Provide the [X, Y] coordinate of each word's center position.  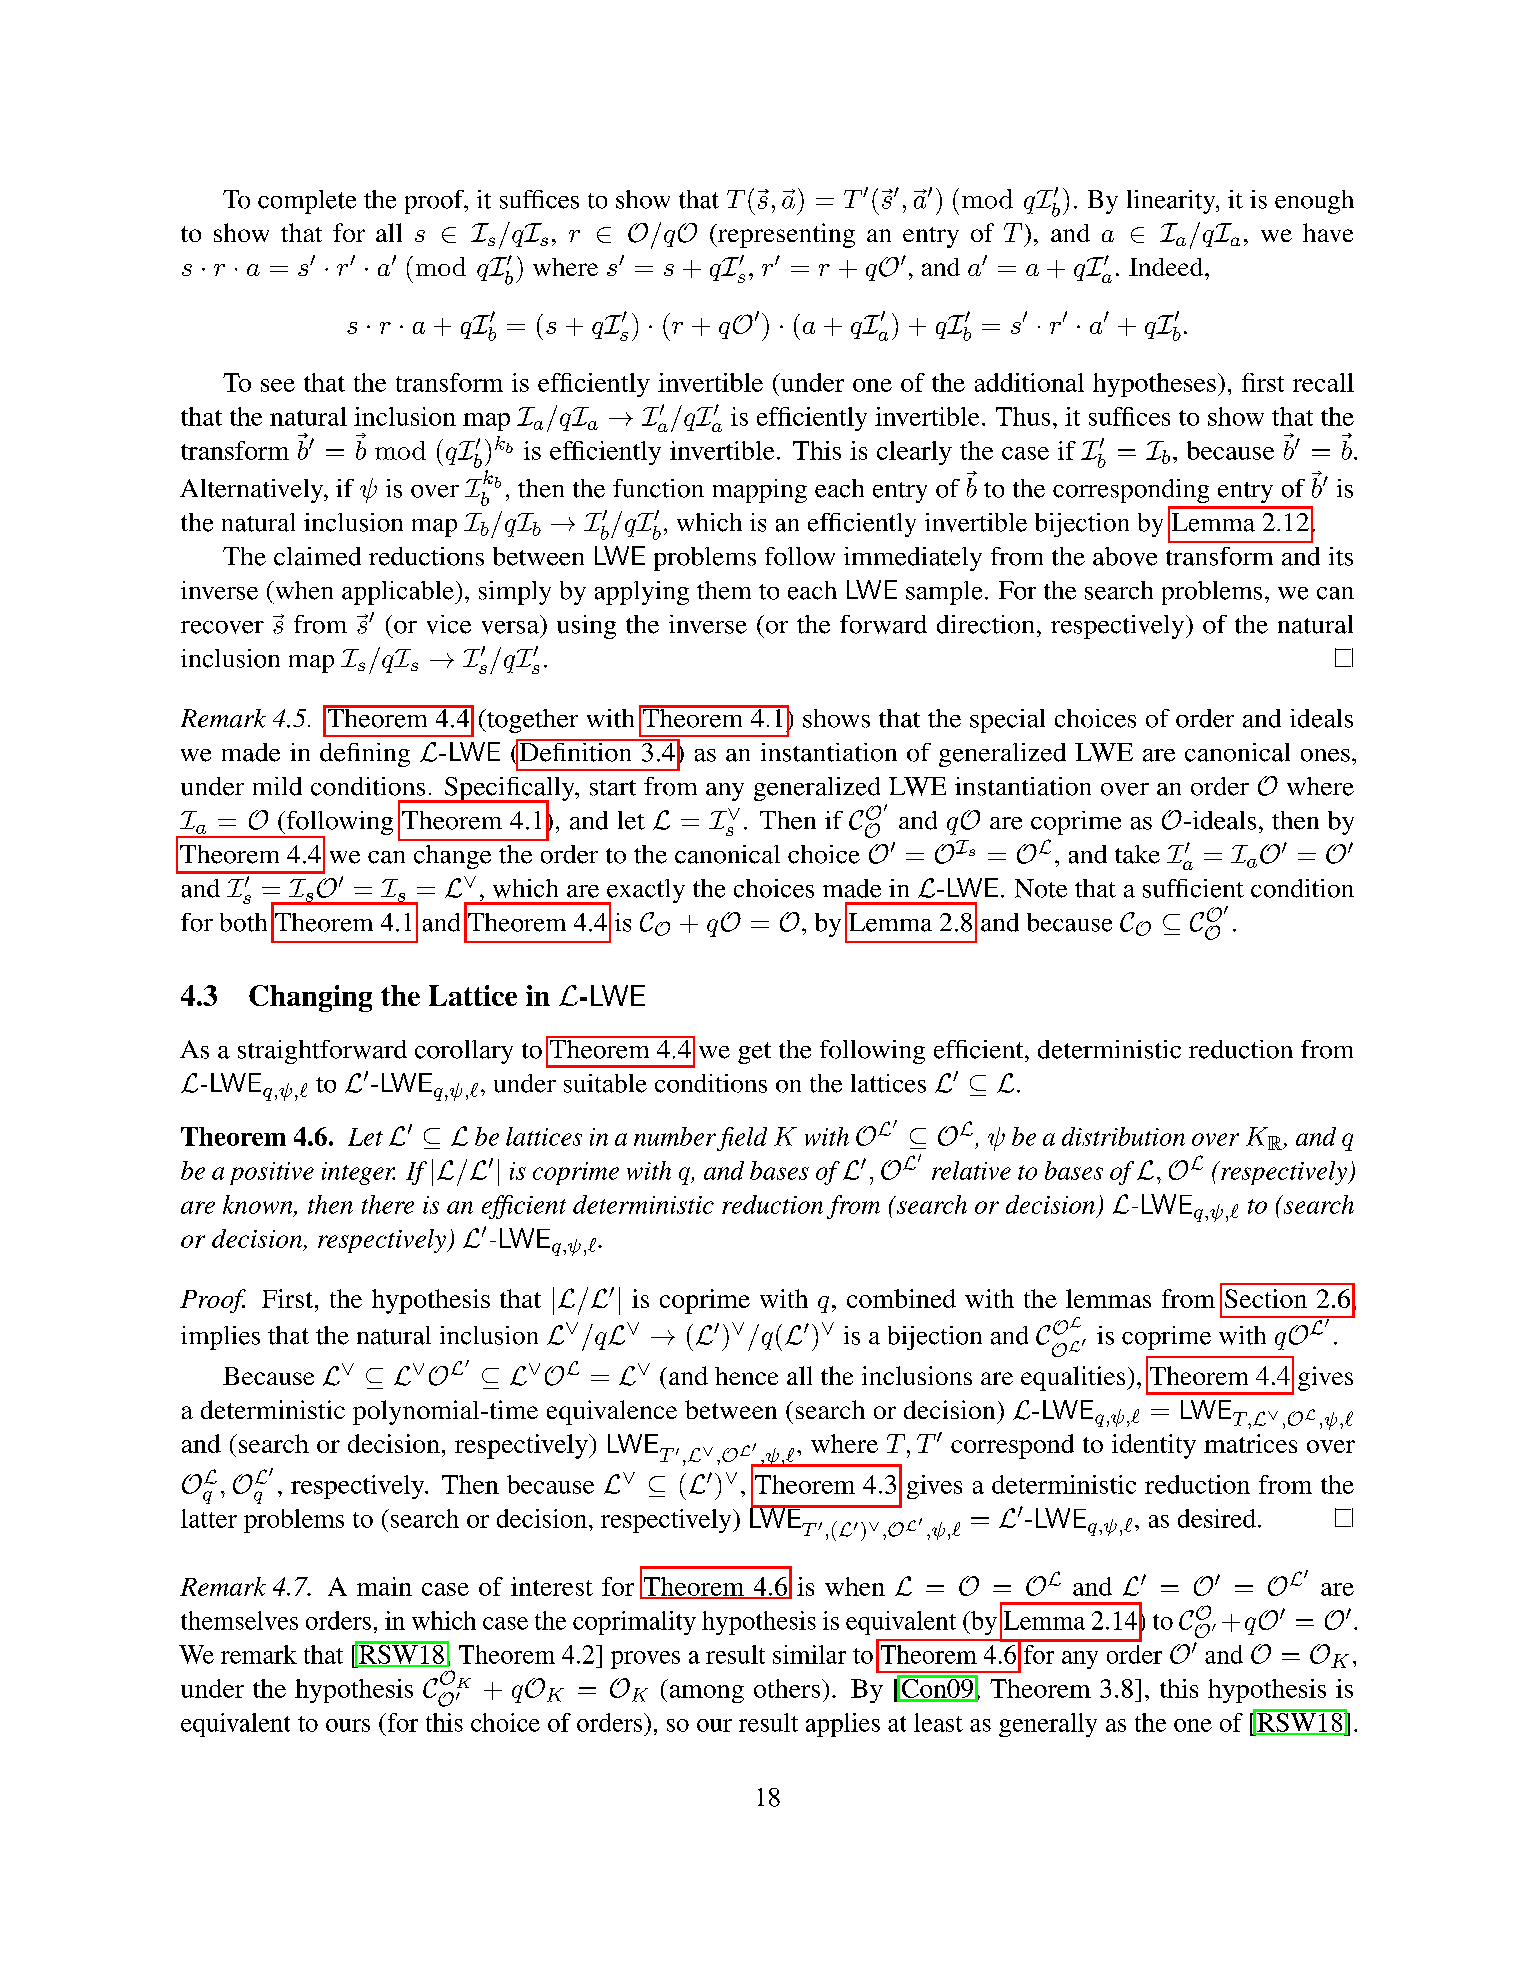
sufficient [1193, 888]
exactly [645, 892]
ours [348, 1725]
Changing [310, 998]
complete [307, 202]
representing [785, 235]
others [788, 1688]
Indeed [1167, 267]
